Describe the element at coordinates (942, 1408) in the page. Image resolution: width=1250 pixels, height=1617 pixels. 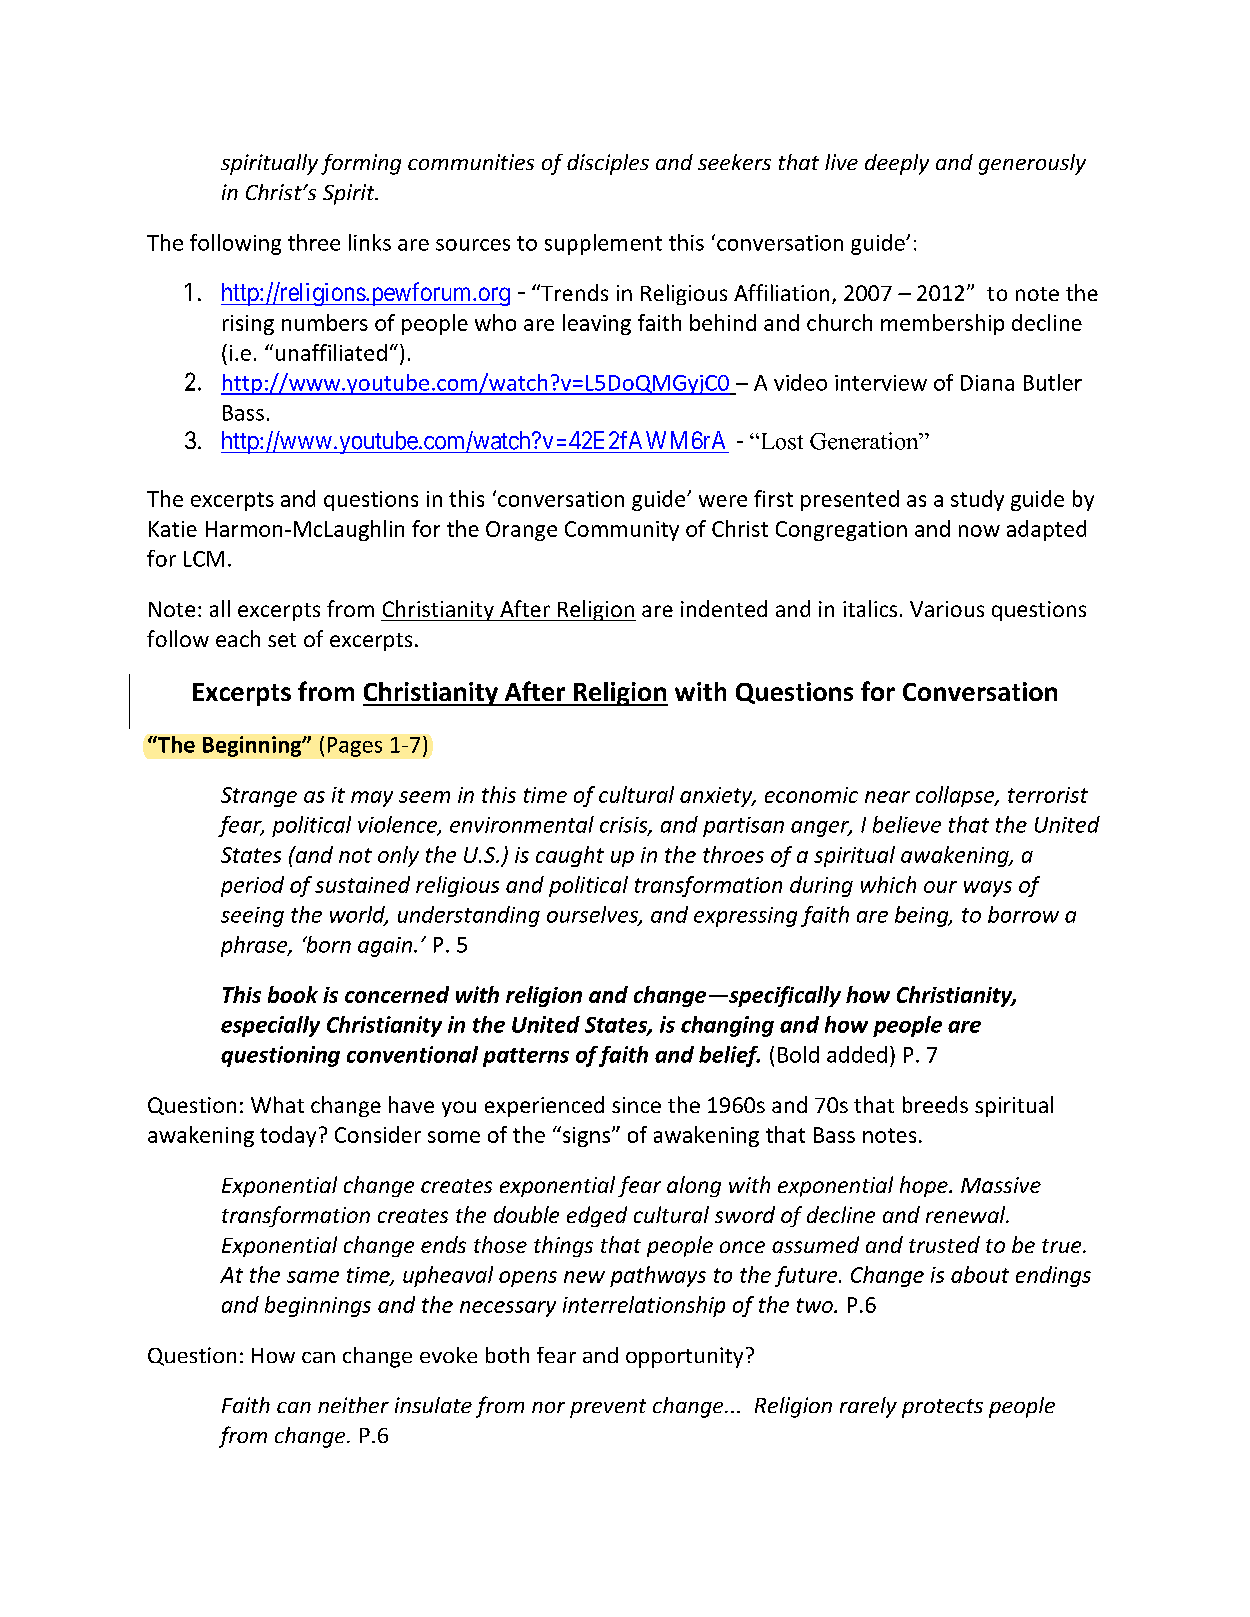
I see `protects` at that location.
